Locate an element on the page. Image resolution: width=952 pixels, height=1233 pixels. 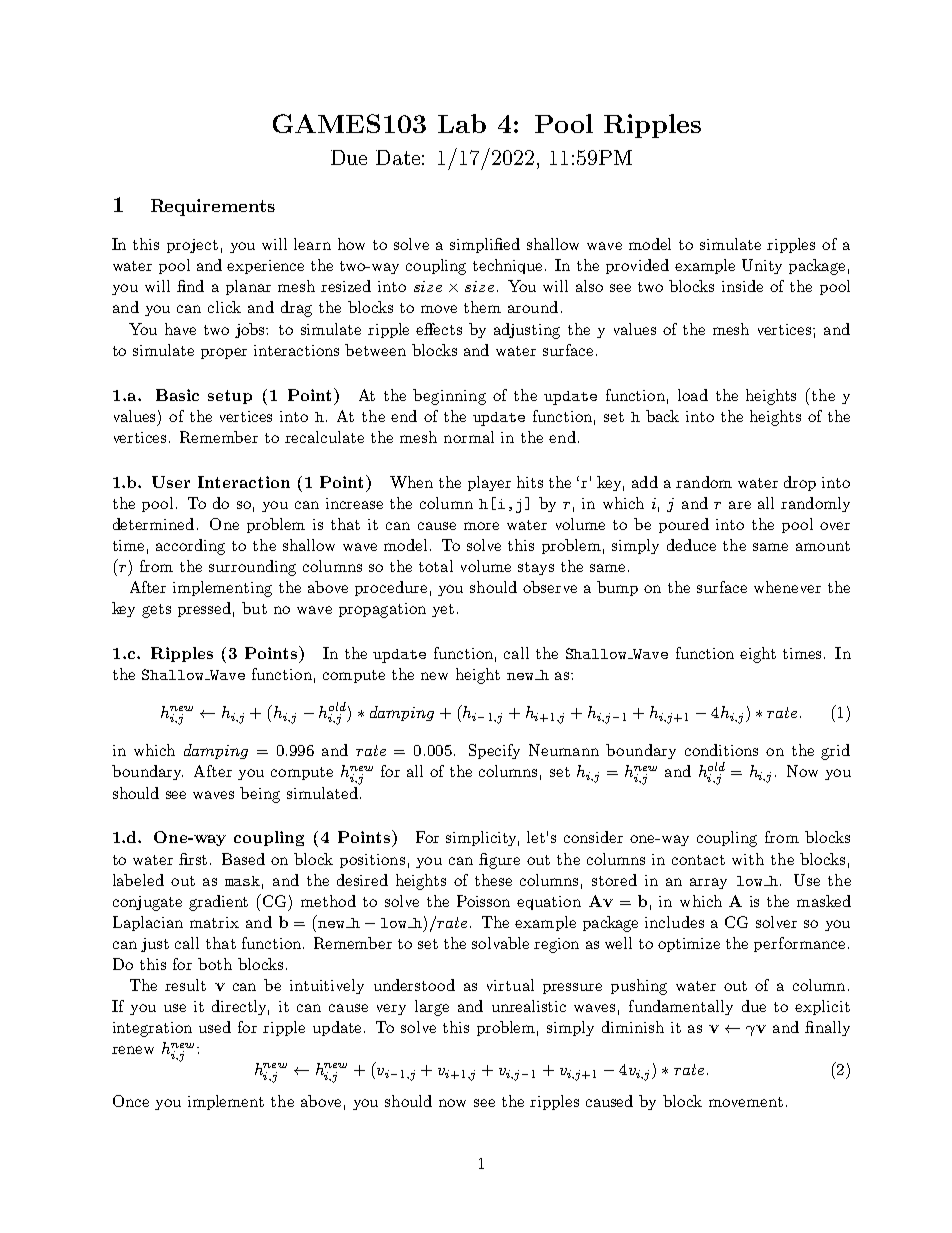
conditions is located at coordinates (721, 750).
